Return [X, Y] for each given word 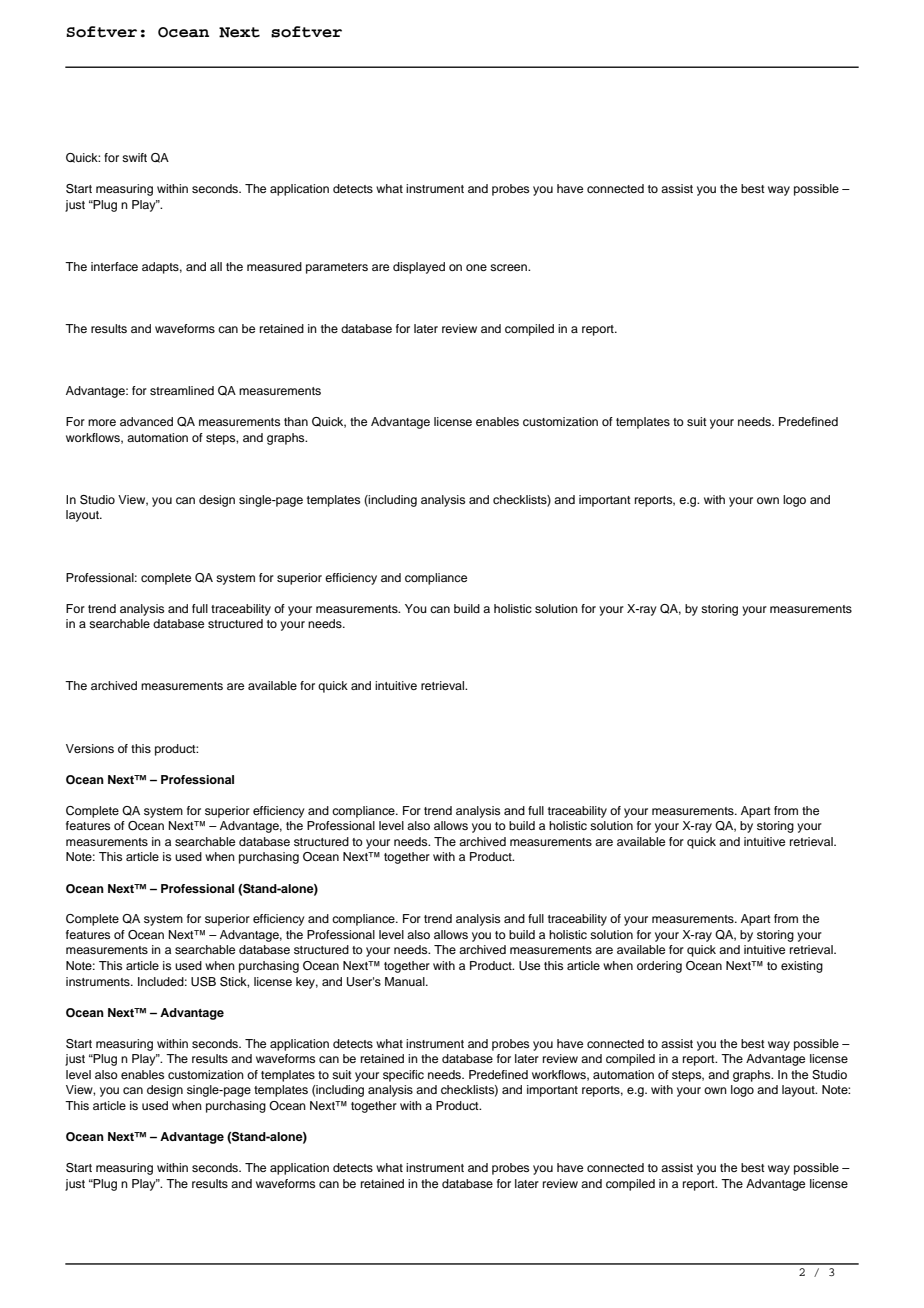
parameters [337, 268]
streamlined [182, 390]
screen [509, 267]
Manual [406, 981]
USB [203, 982]
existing [802, 967]
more [102, 422]
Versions [90, 748]
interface [114, 266]
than [296, 421]
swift [134, 157]
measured [274, 266]
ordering [659, 967]
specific [403, 1076]
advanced [146, 421]
